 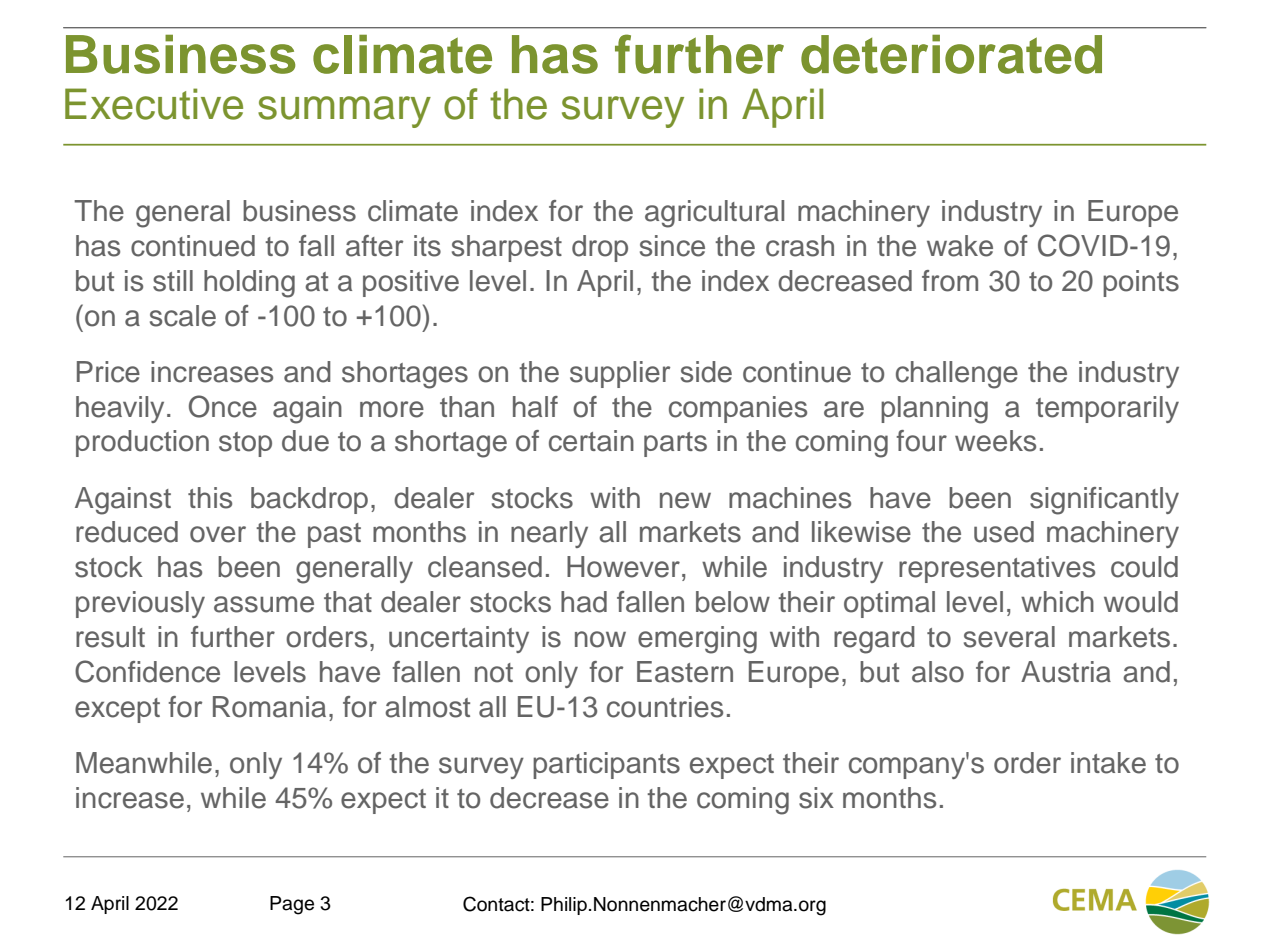 What do you see at coordinates (210, 498) in the image?
I see `this` at bounding box center [210, 498].
